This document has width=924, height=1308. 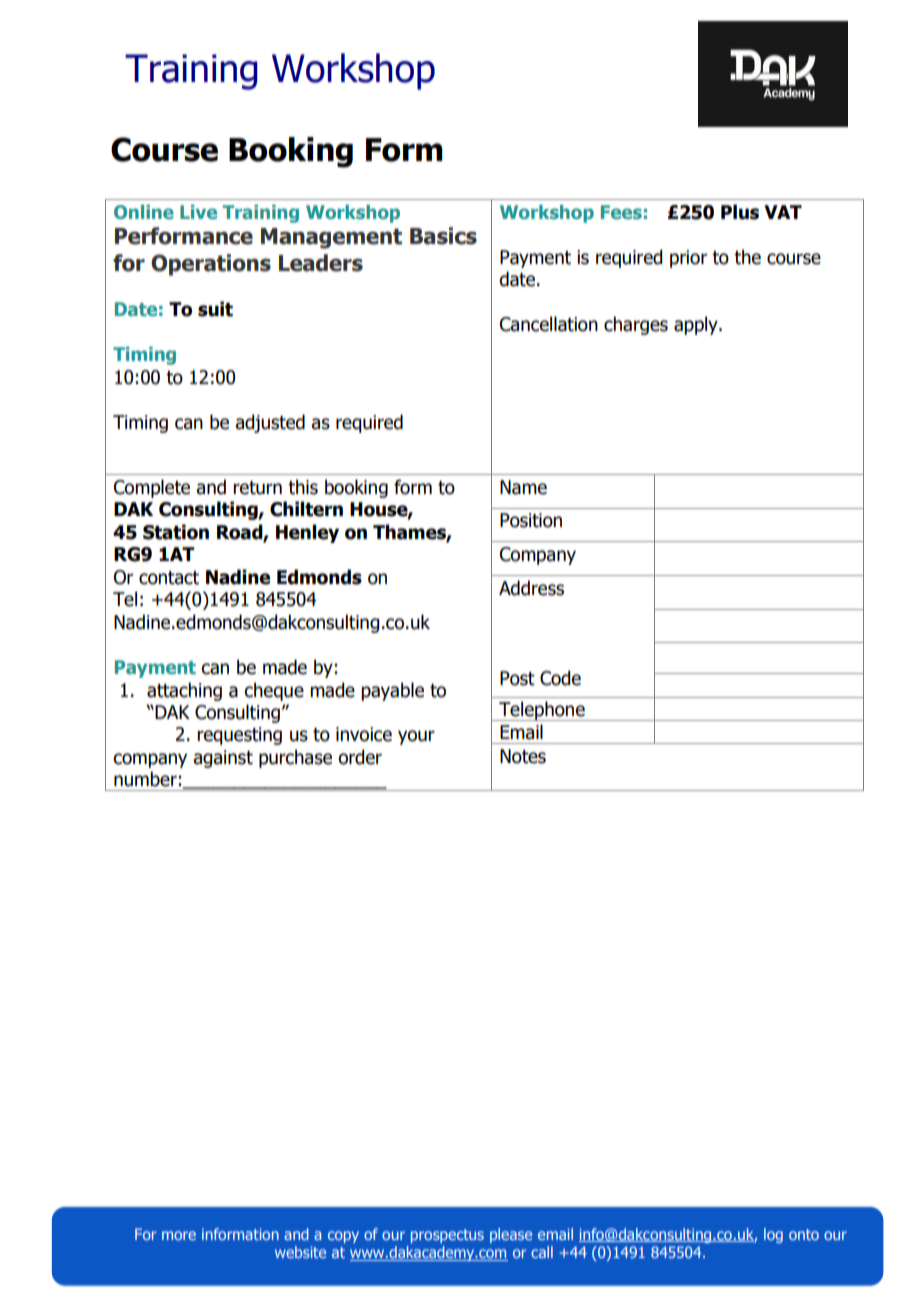 What do you see at coordinates (416, 737) in the document?
I see `your` at bounding box center [416, 737].
